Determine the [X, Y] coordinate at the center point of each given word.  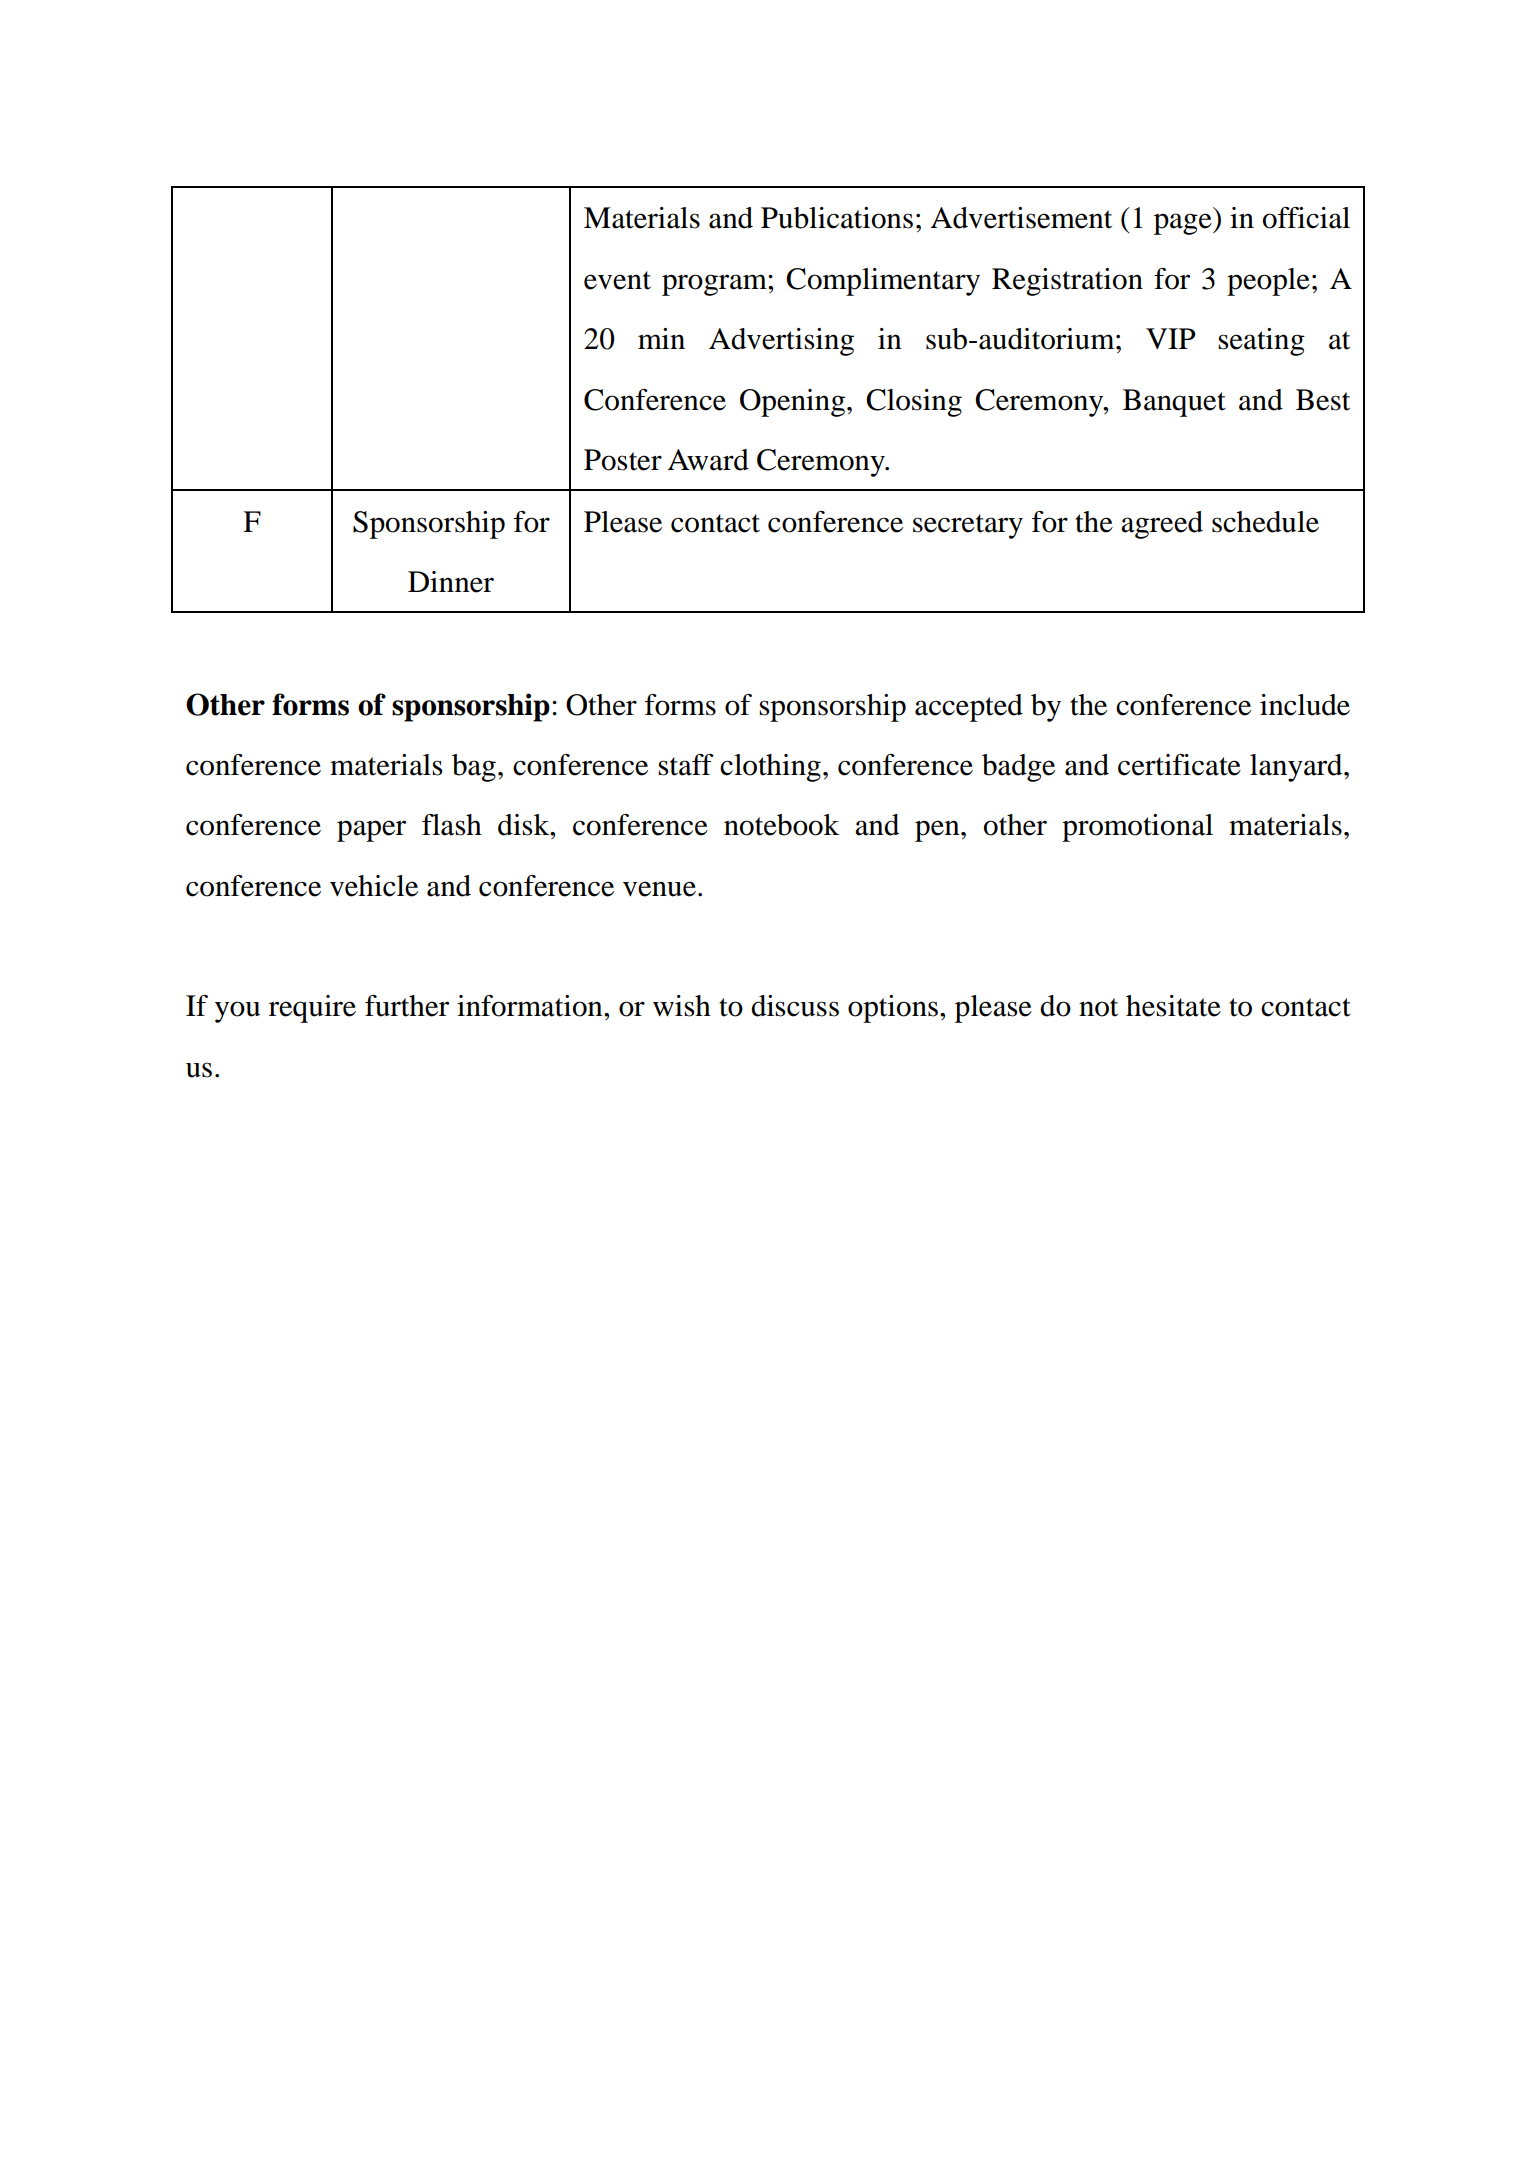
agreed [1162, 525]
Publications [837, 218]
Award [708, 460]
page [1184, 224]
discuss [795, 1006]
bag [474, 768]
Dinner [451, 582]
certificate [1179, 765]
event [617, 280]
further [407, 1006]
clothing [770, 768]
